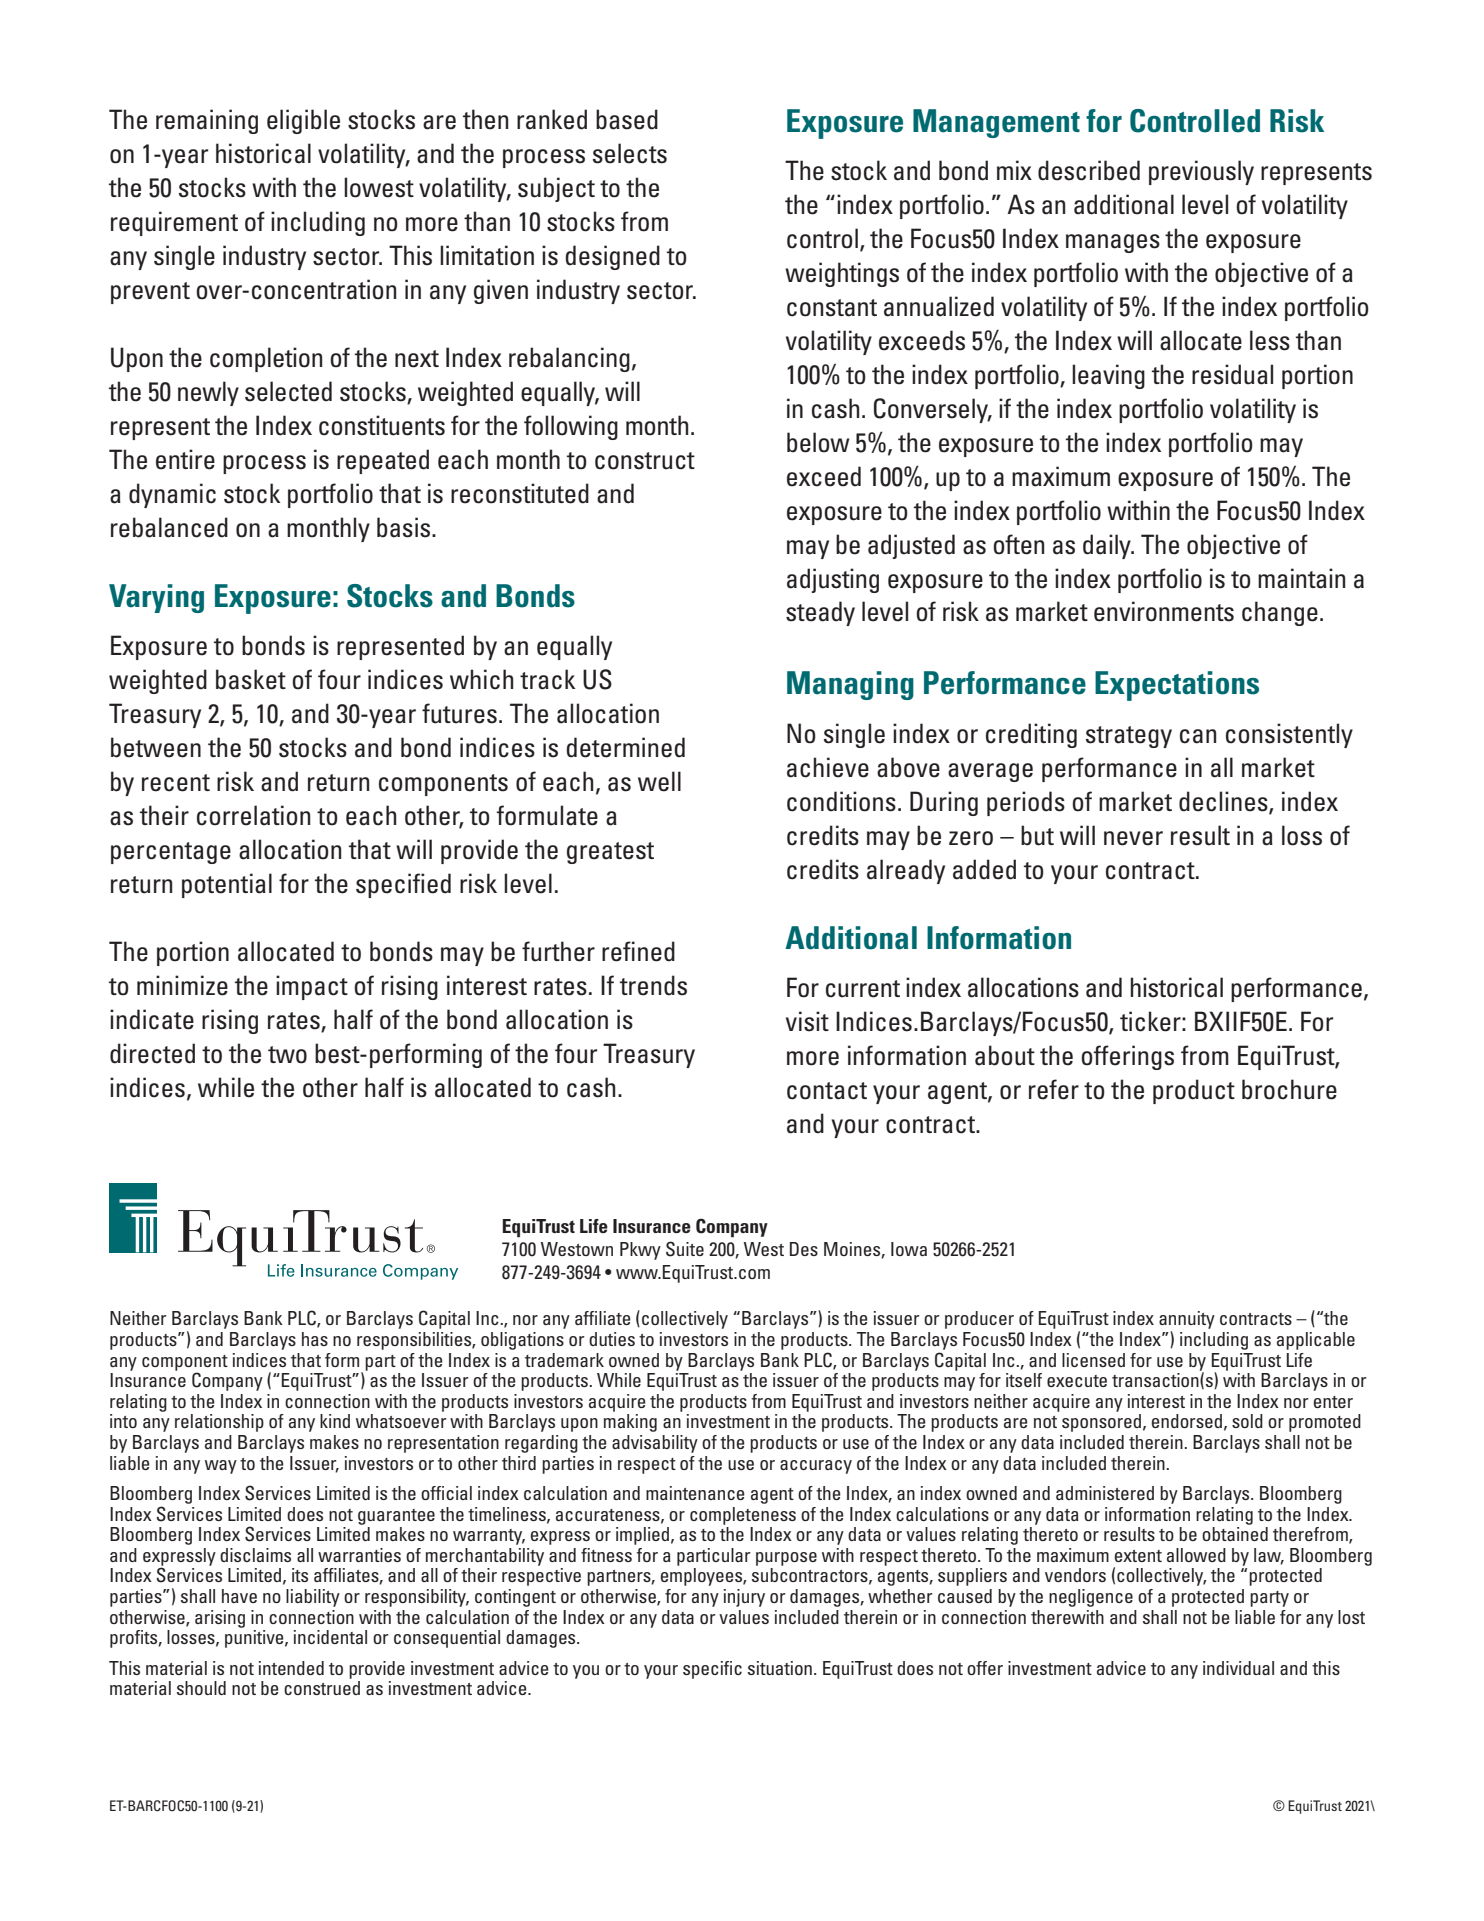 The image size is (1484, 1921). I want to click on selects, so click(630, 153).
